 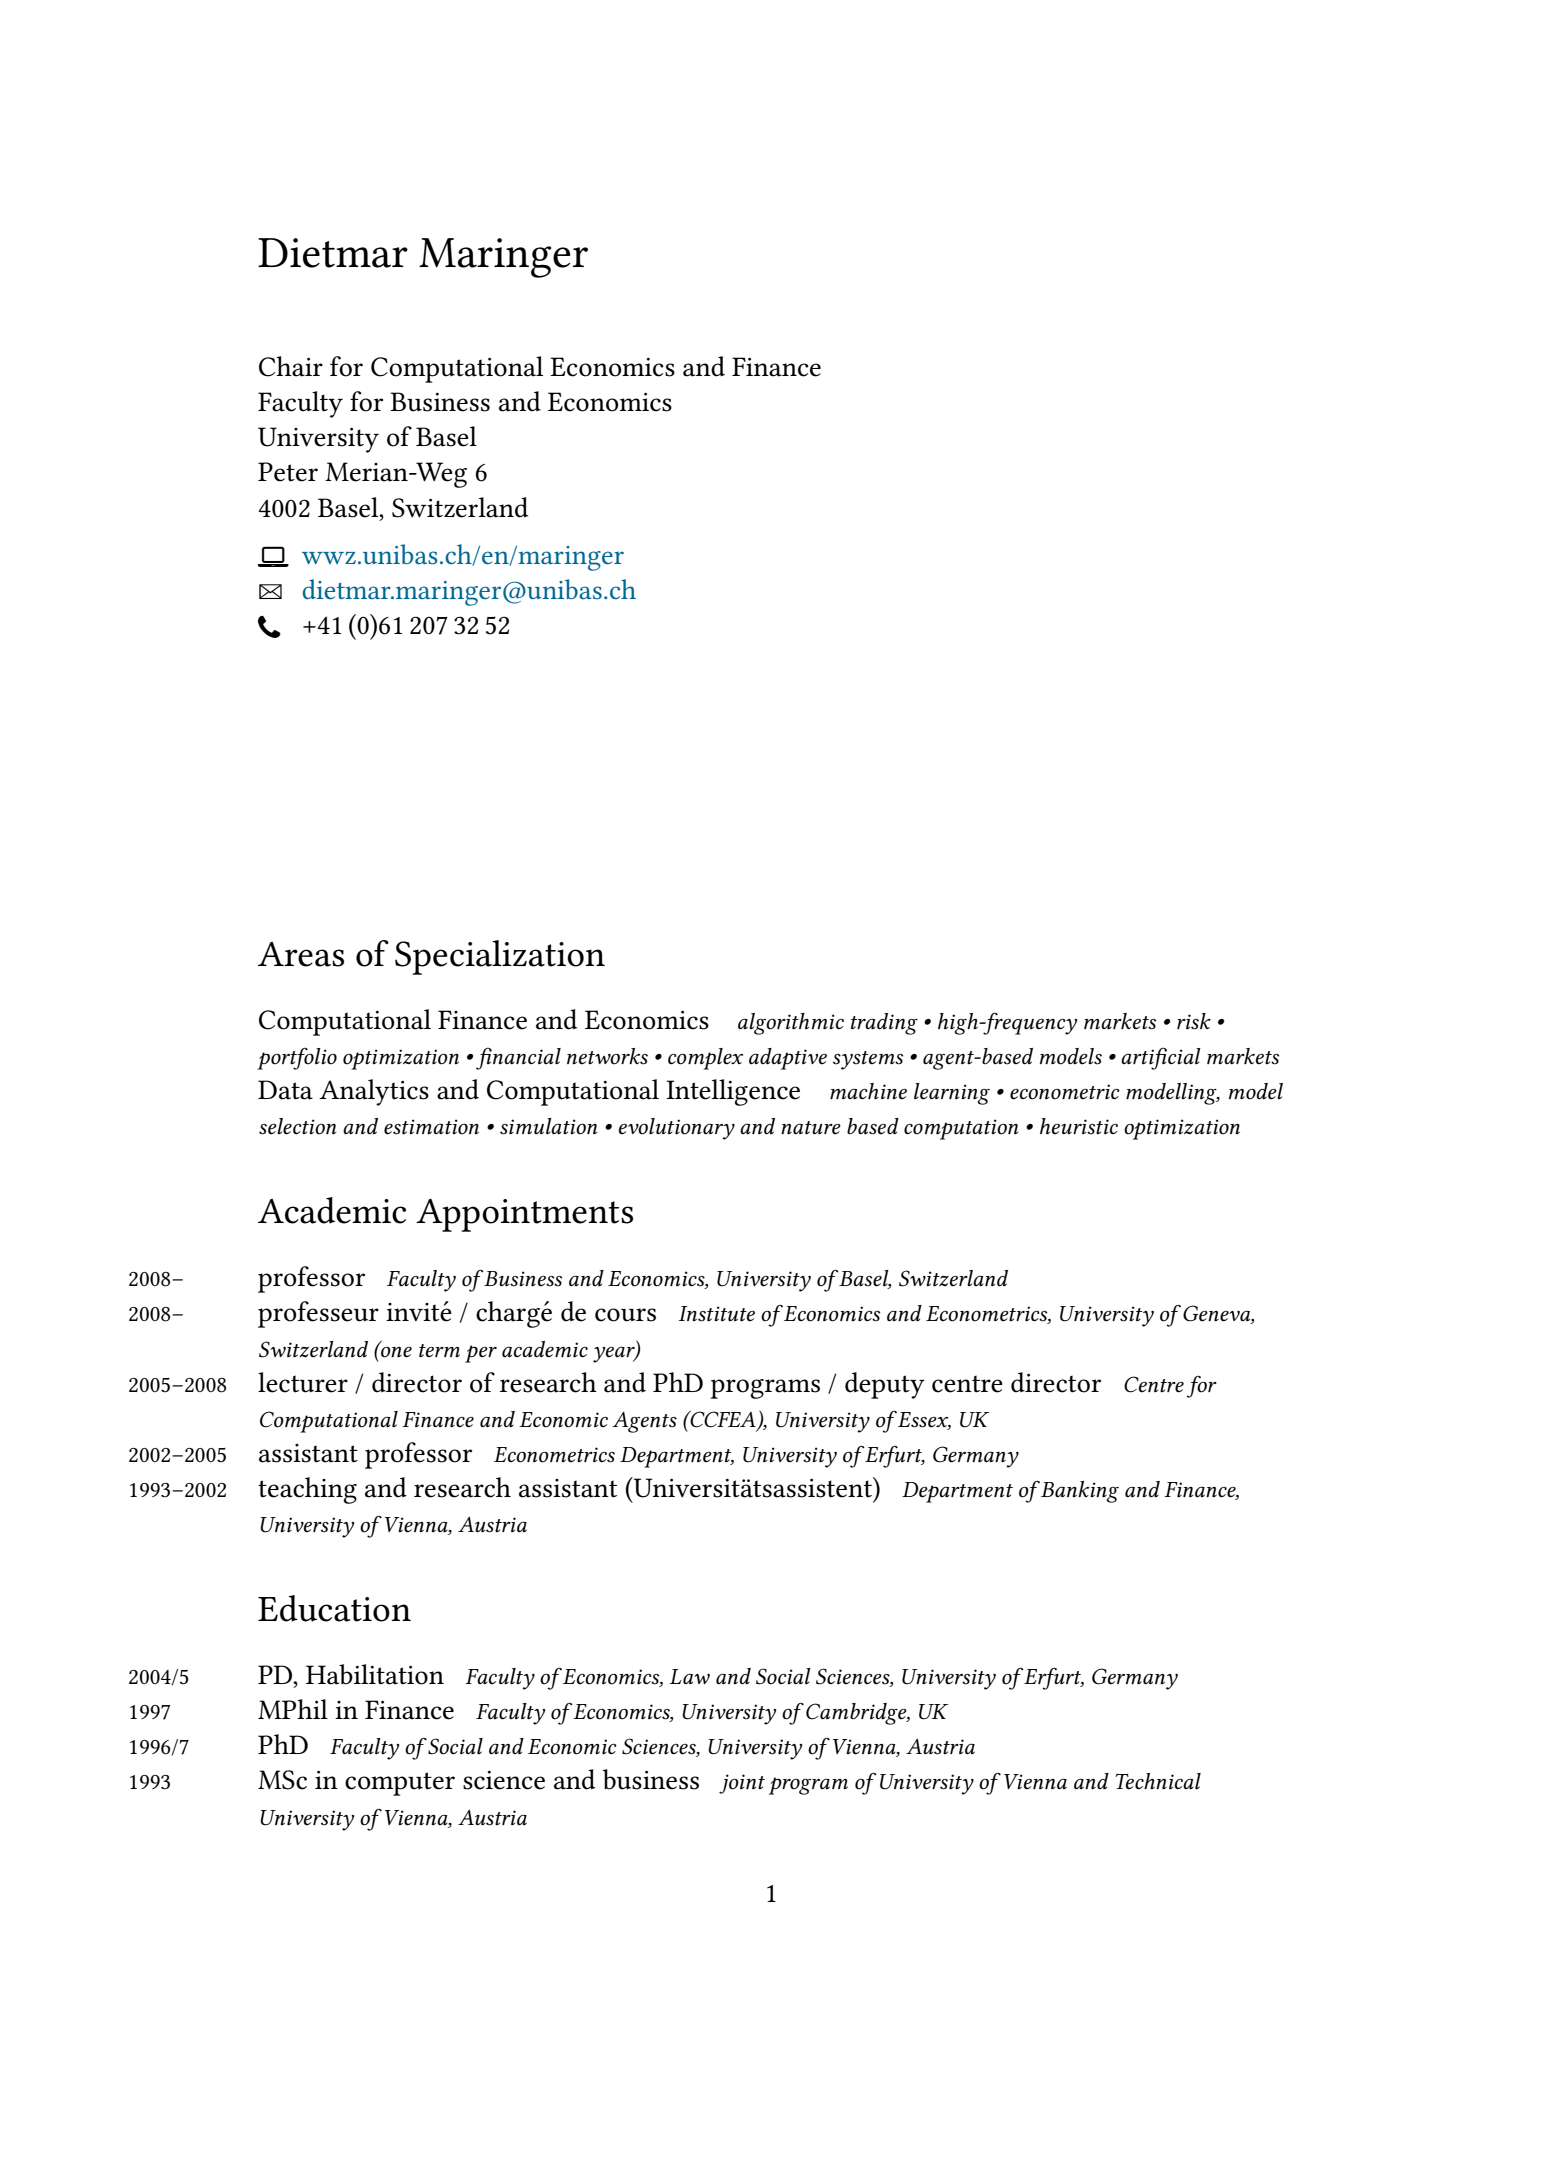 I want to click on joint, so click(x=742, y=1784).
